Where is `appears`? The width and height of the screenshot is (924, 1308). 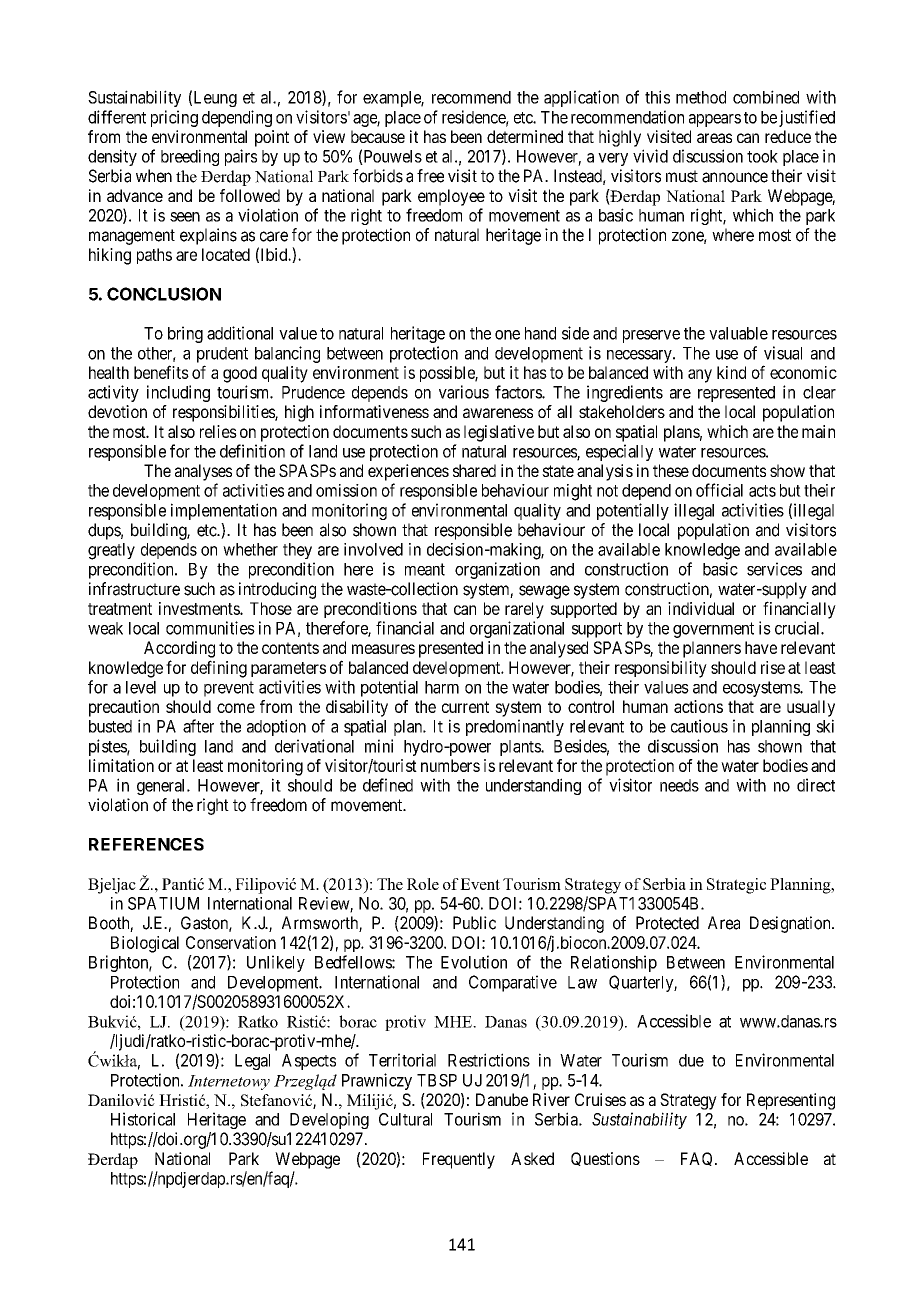 appears is located at coordinates (715, 120).
